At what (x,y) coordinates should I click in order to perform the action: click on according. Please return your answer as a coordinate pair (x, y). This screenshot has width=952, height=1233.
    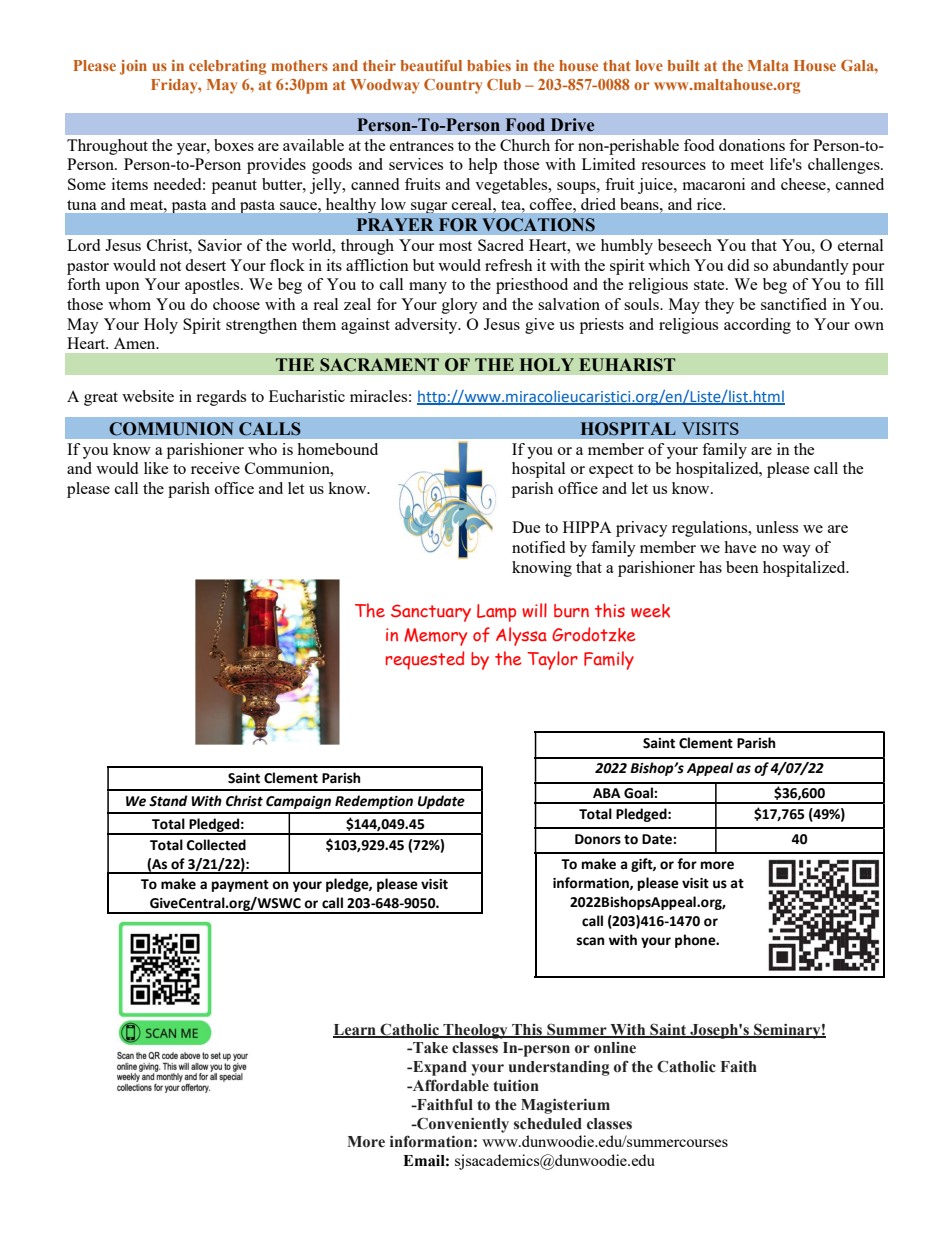
    Looking at the image, I should click on (757, 326).
